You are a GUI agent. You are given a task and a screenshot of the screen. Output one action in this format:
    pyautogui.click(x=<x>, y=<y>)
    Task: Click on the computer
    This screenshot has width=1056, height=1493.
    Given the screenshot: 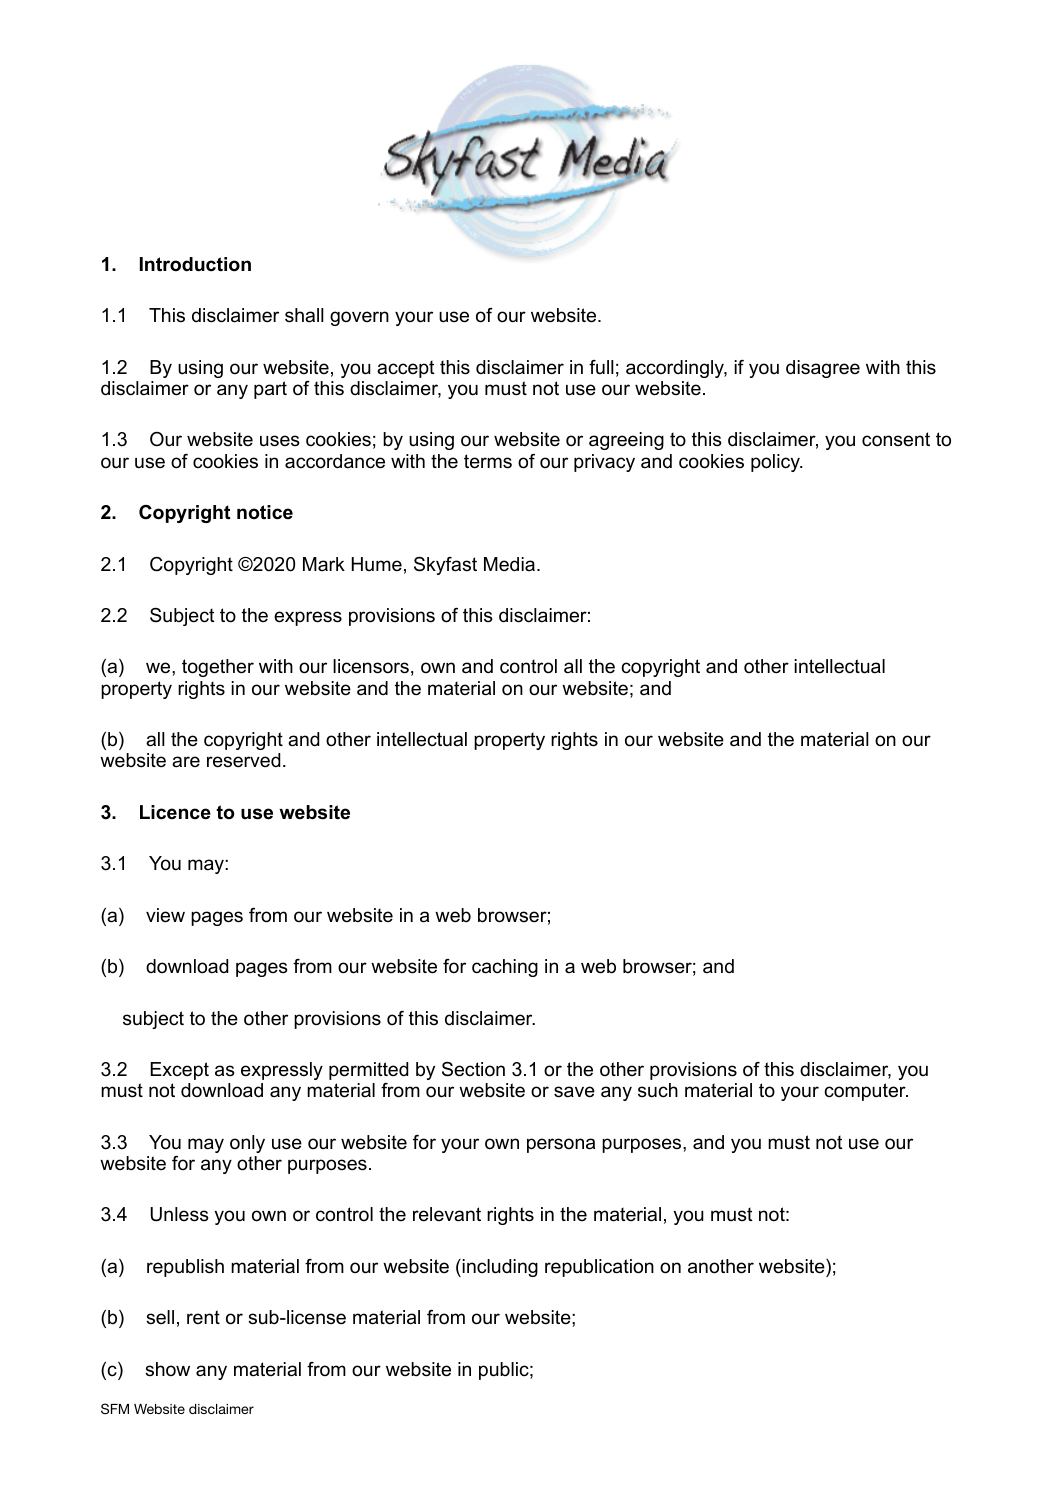 What is the action you would take?
    pyautogui.click(x=866, y=1092)
